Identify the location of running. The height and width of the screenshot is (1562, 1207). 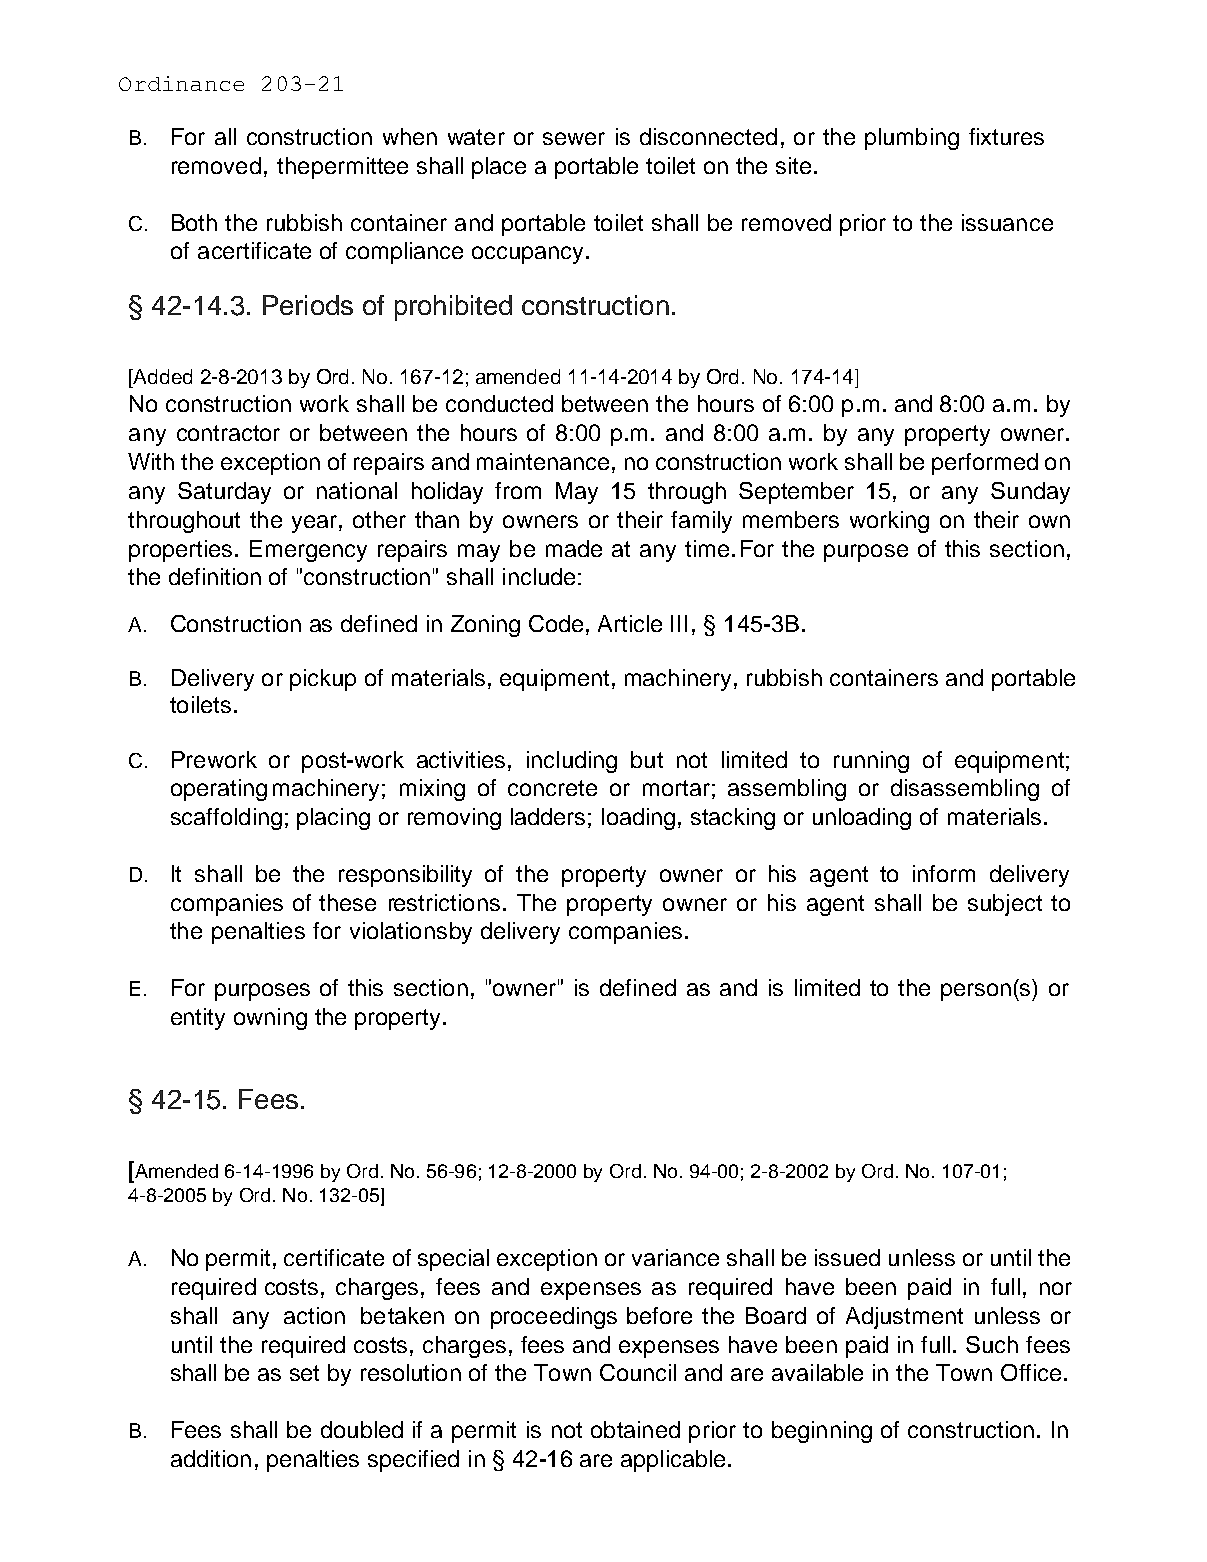
(871, 762).
